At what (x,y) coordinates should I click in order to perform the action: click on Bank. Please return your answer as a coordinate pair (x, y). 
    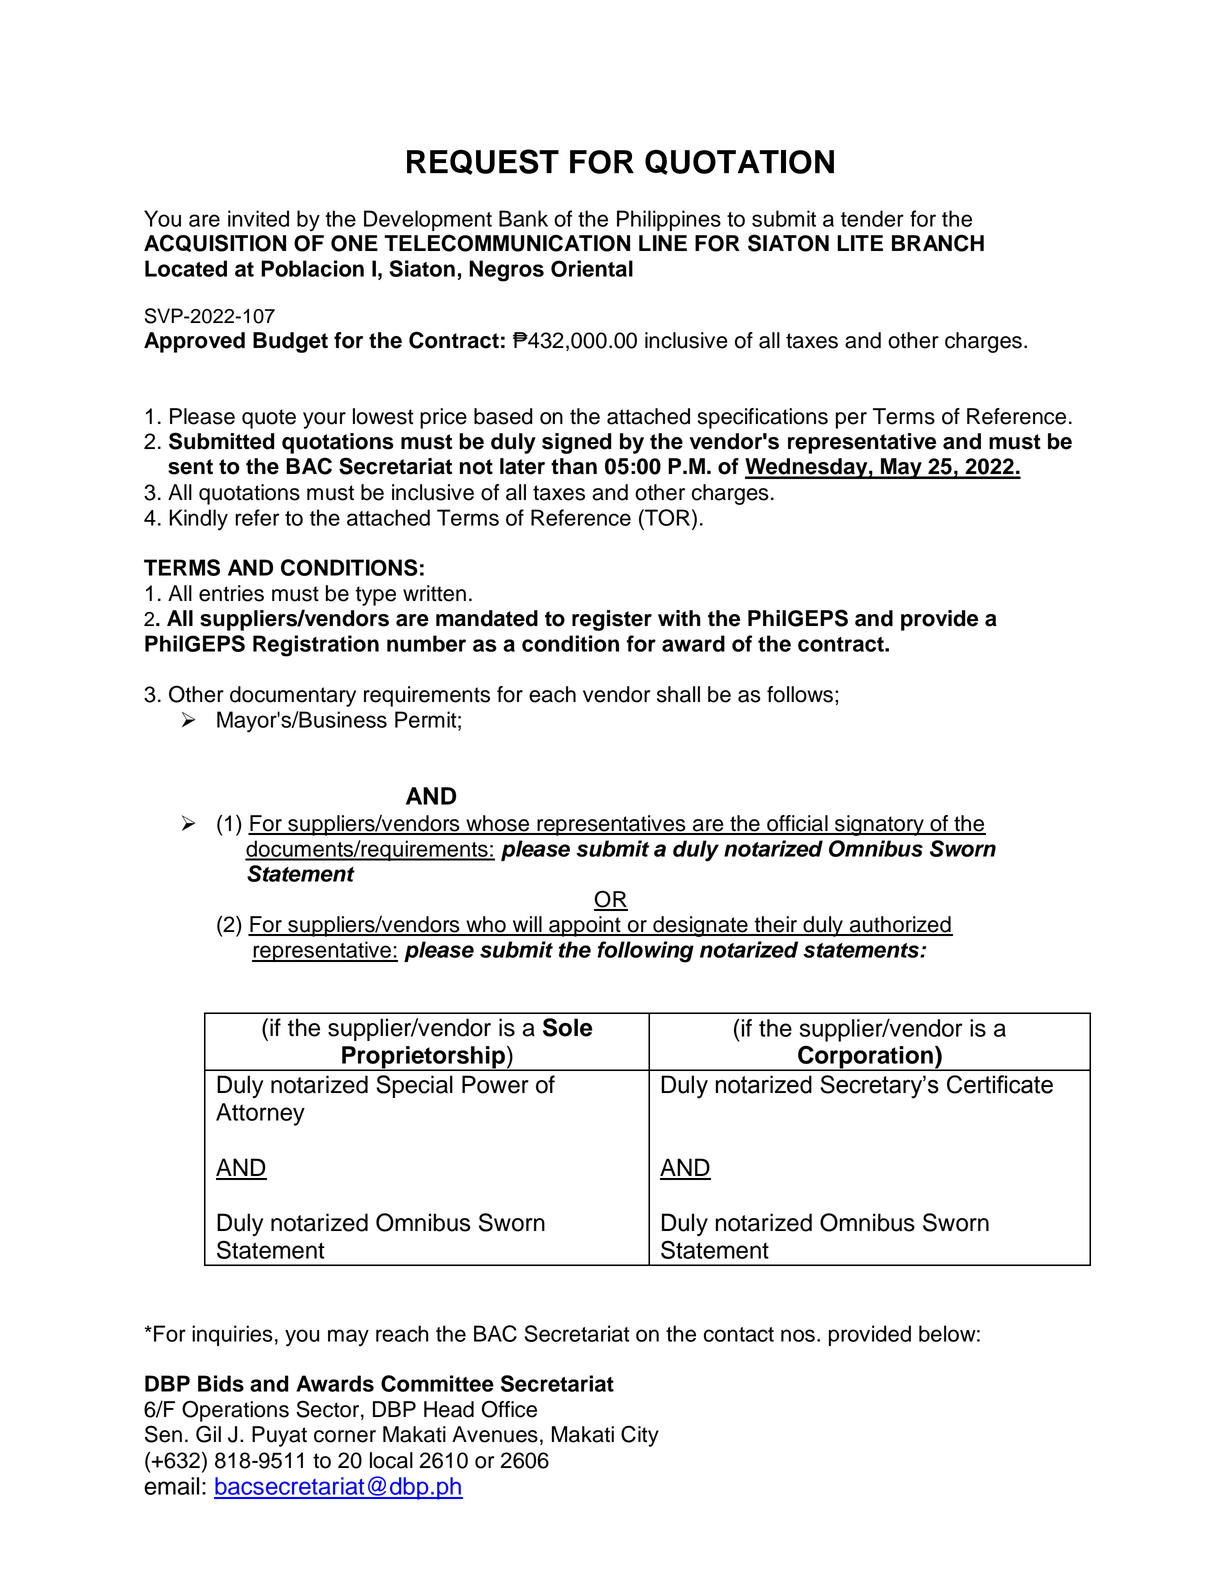
    Looking at the image, I should click on (523, 218).
